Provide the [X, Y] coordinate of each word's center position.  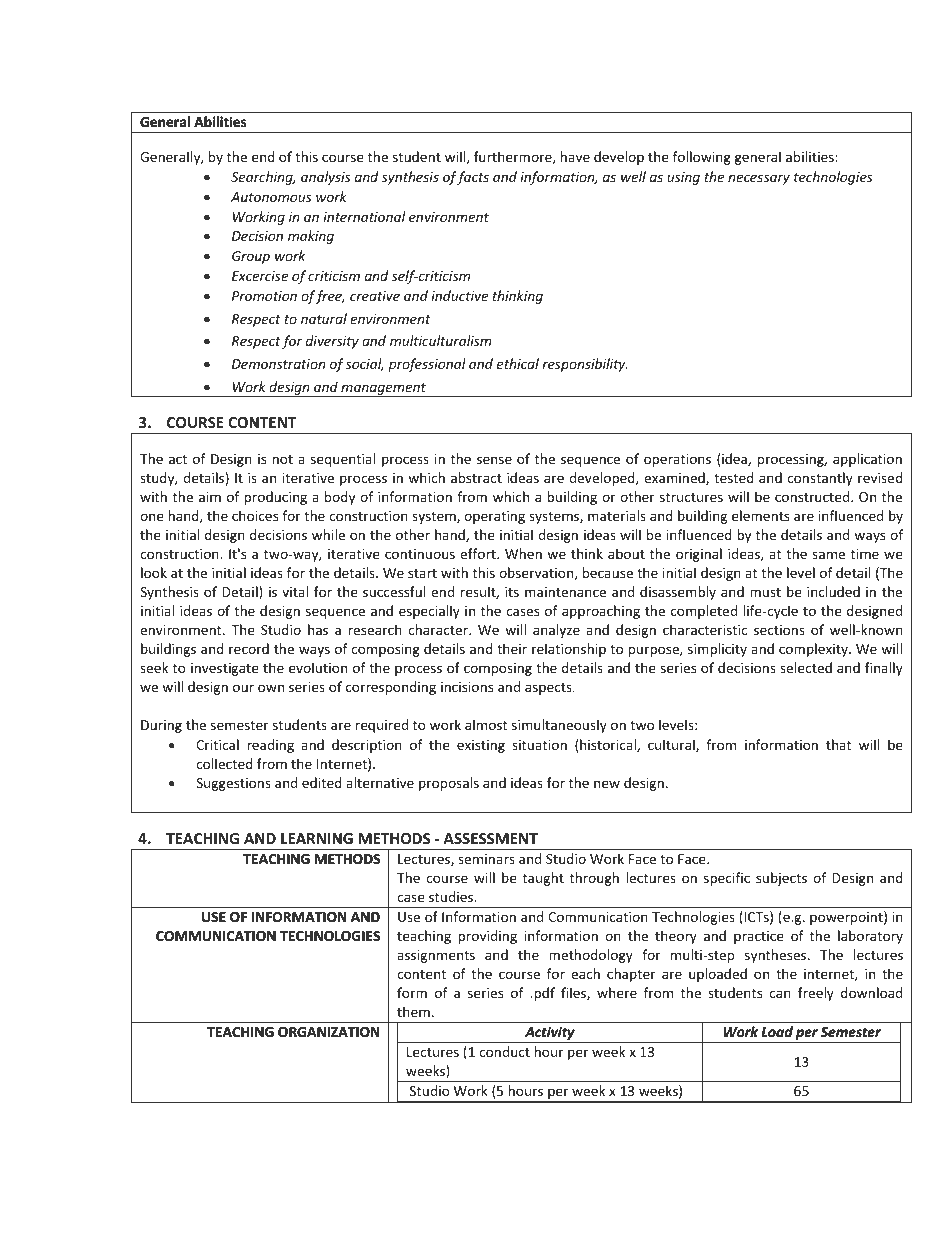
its [512, 592]
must [765, 592]
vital [295, 591]
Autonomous [271, 197]
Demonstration [278, 364]
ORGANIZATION [328, 1032]
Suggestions [233, 784]
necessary [759, 179]
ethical [518, 363]
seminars [486, 859]
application [867, 460]
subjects [781, 879]
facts [473, 178]
